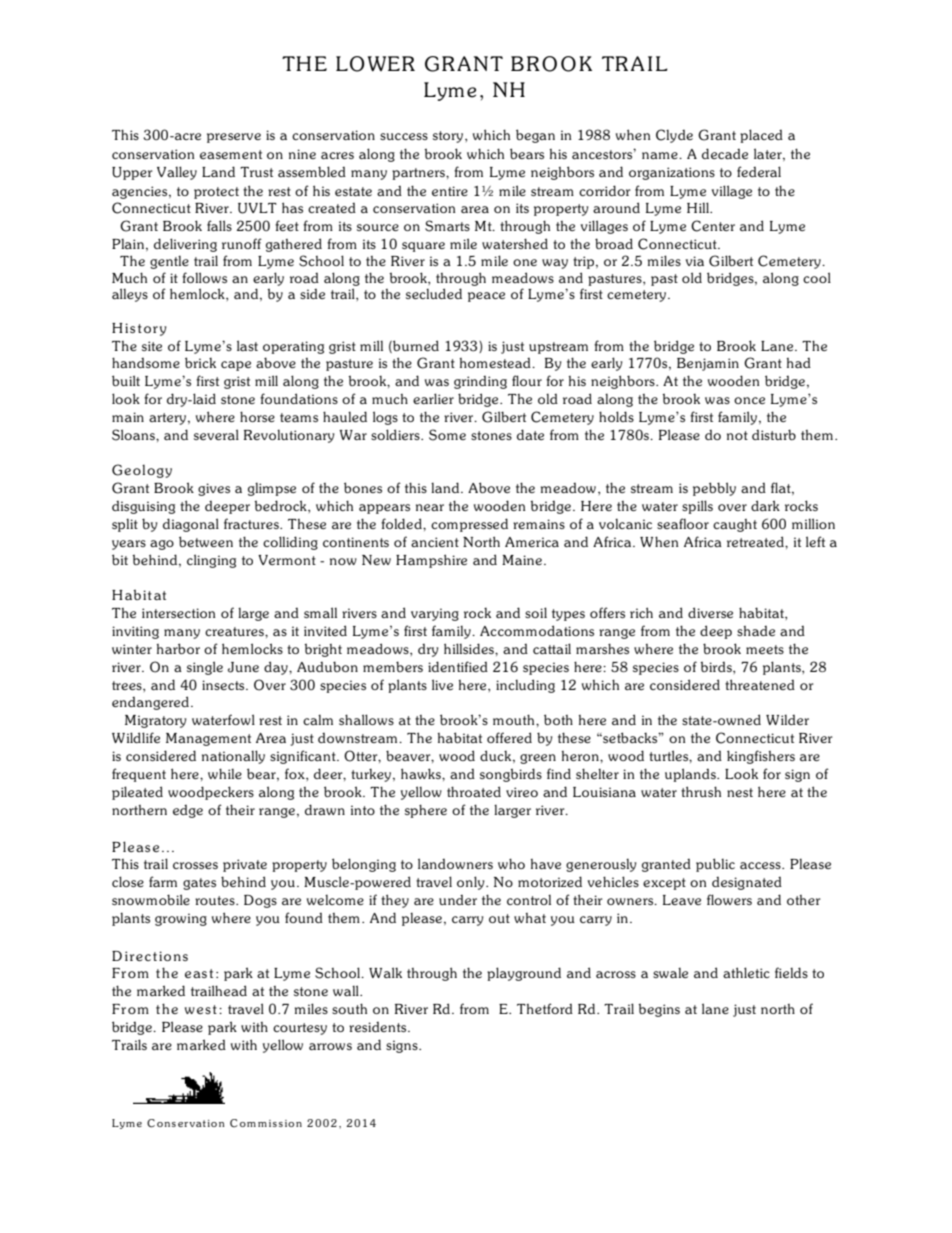 The width and height of the screenshot is (952, 1233). What do you see at coordinates (449, 137) in the screenshot?
I see `story` at bounding box center [449, 137].
